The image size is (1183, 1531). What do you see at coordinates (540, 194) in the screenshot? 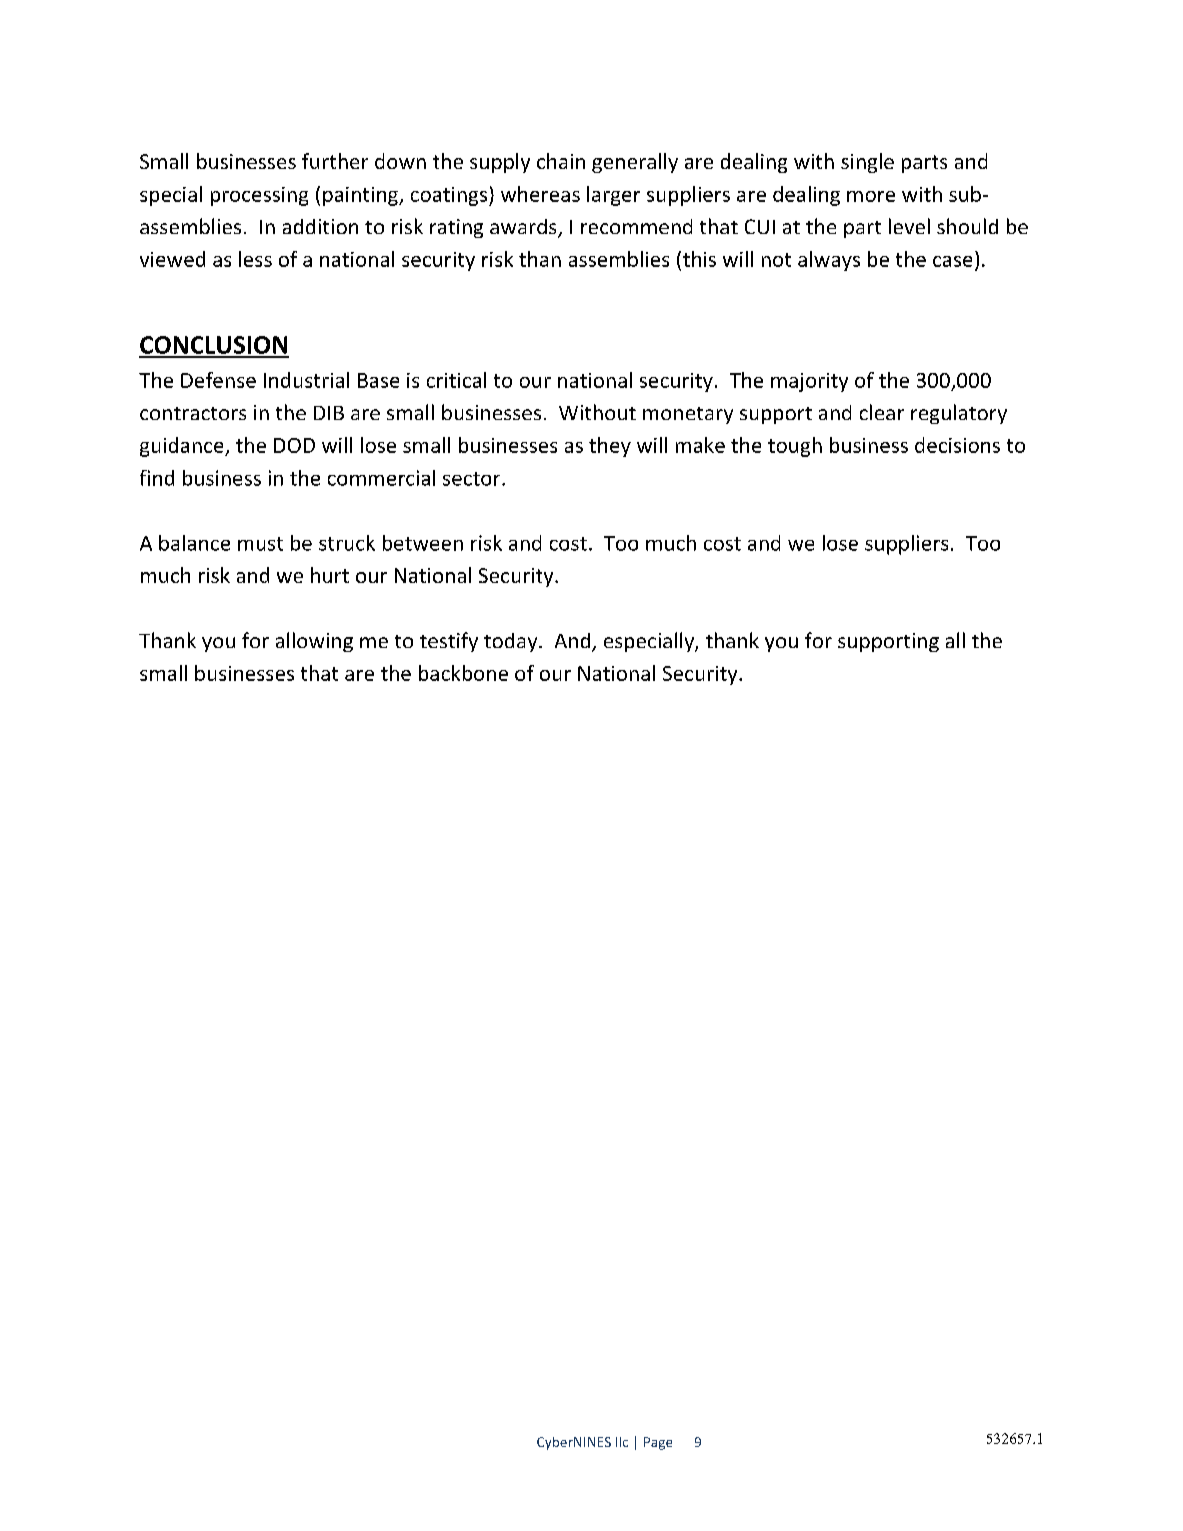
I see `whereas` at bounding box center [540, 194].
